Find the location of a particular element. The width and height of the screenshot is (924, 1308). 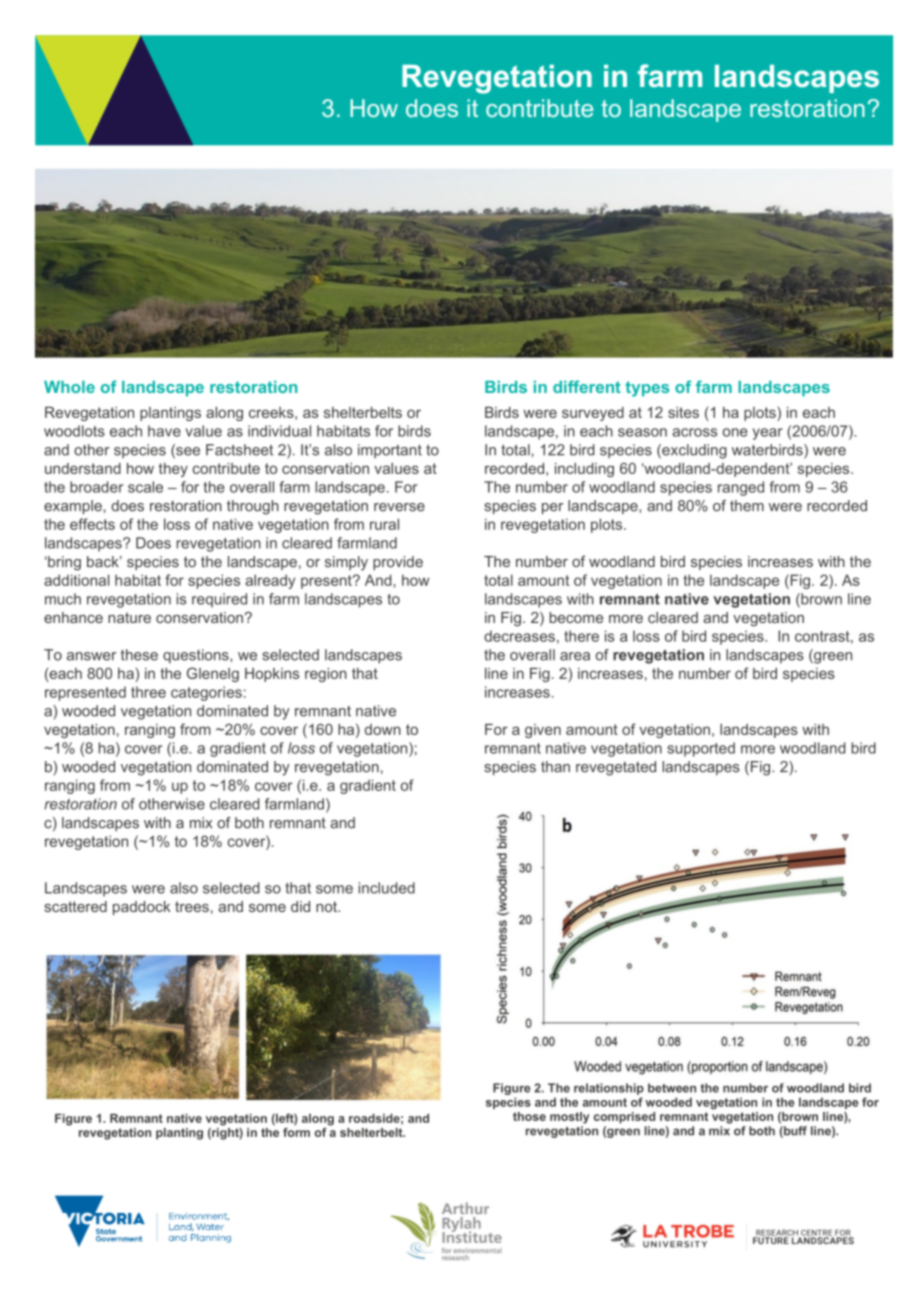

those is located at coordinates (529, 1116).
